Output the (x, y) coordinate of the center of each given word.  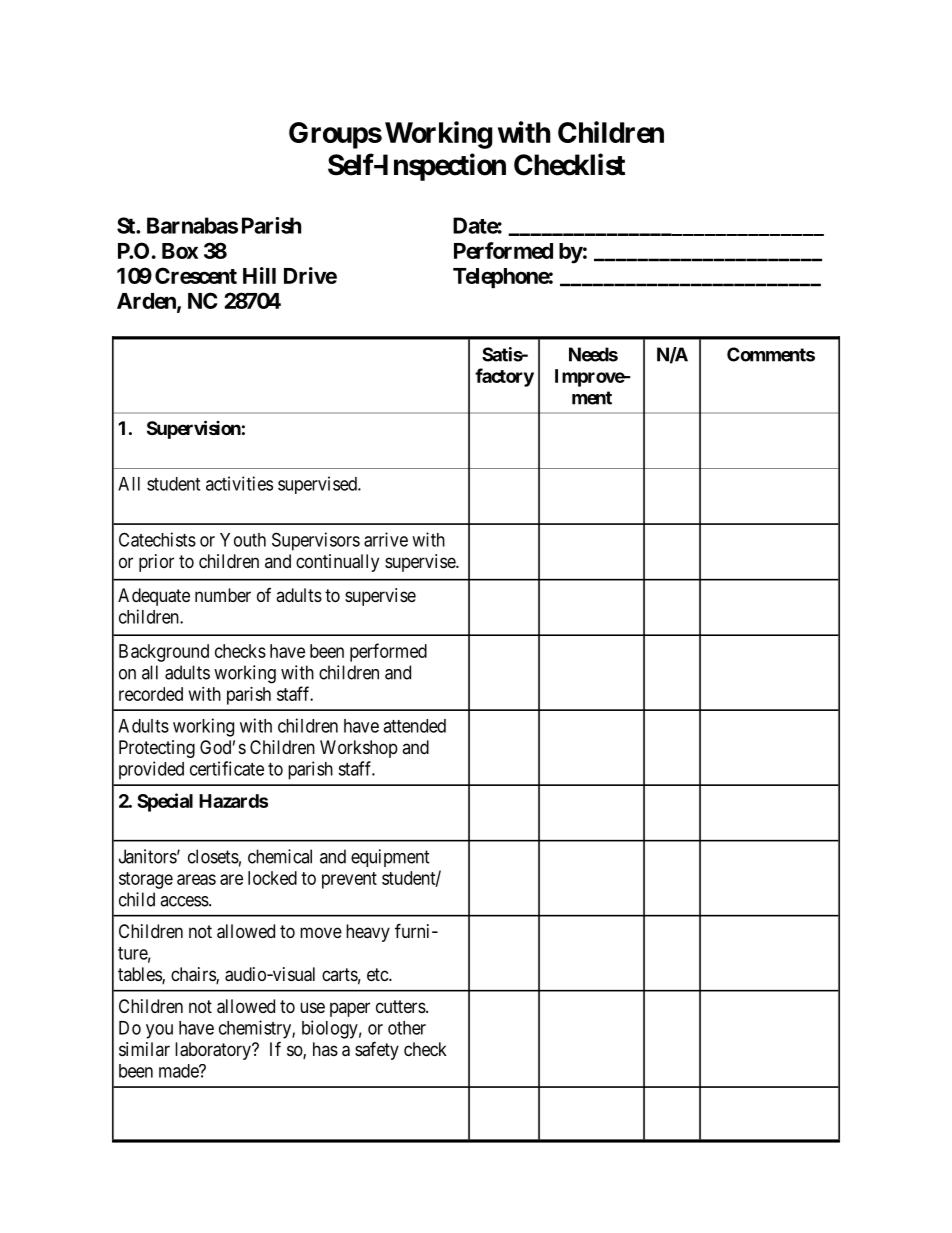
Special (165, 802)
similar (144, 1049)
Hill (259, 275)
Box (180, 251)
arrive (386, 539)
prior (156, 563)
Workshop (359, 749)
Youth (243, 540)
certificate (227, 768)
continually (337, 563)
